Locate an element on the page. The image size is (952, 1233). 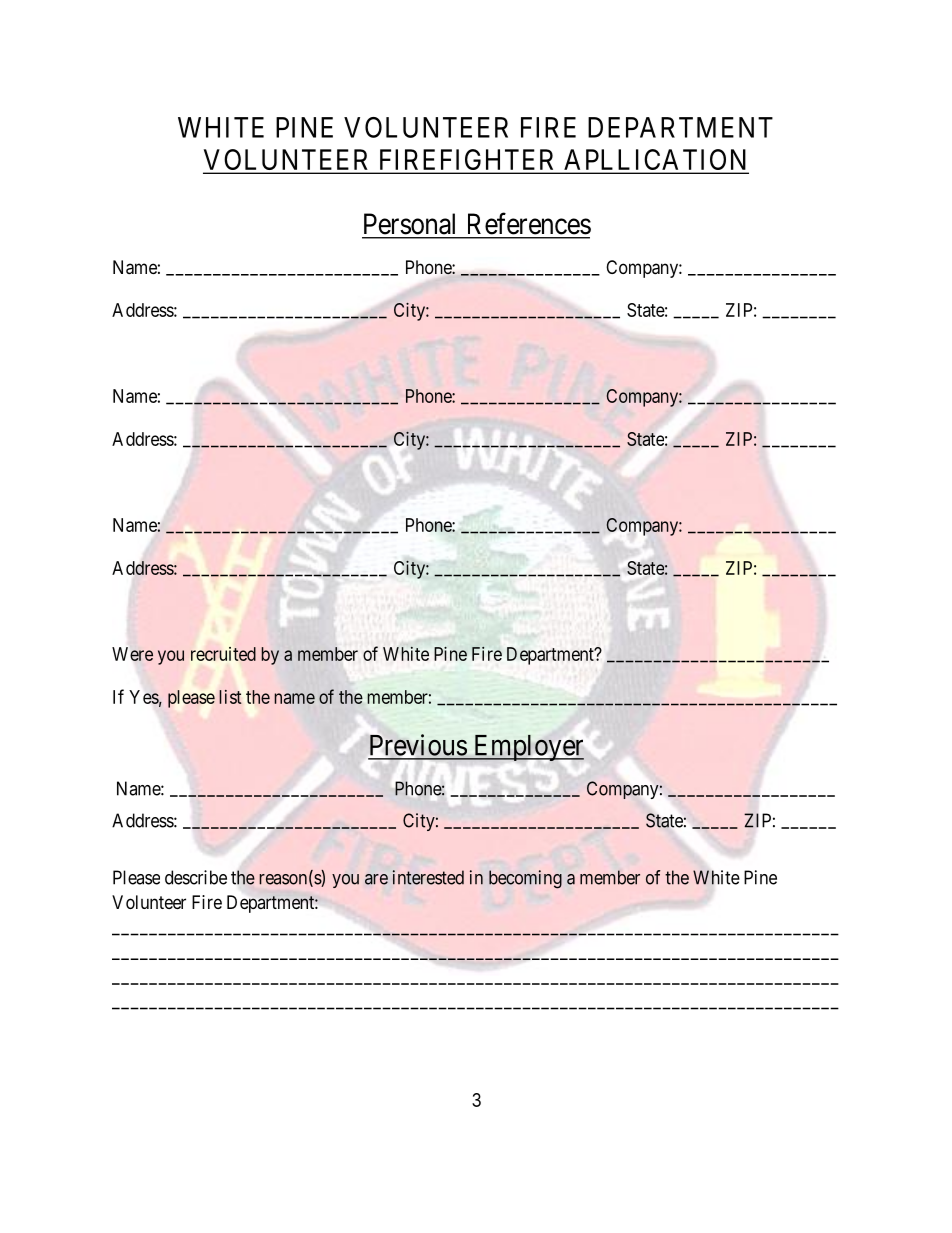
becoming is located at coordinates (525, 879).
